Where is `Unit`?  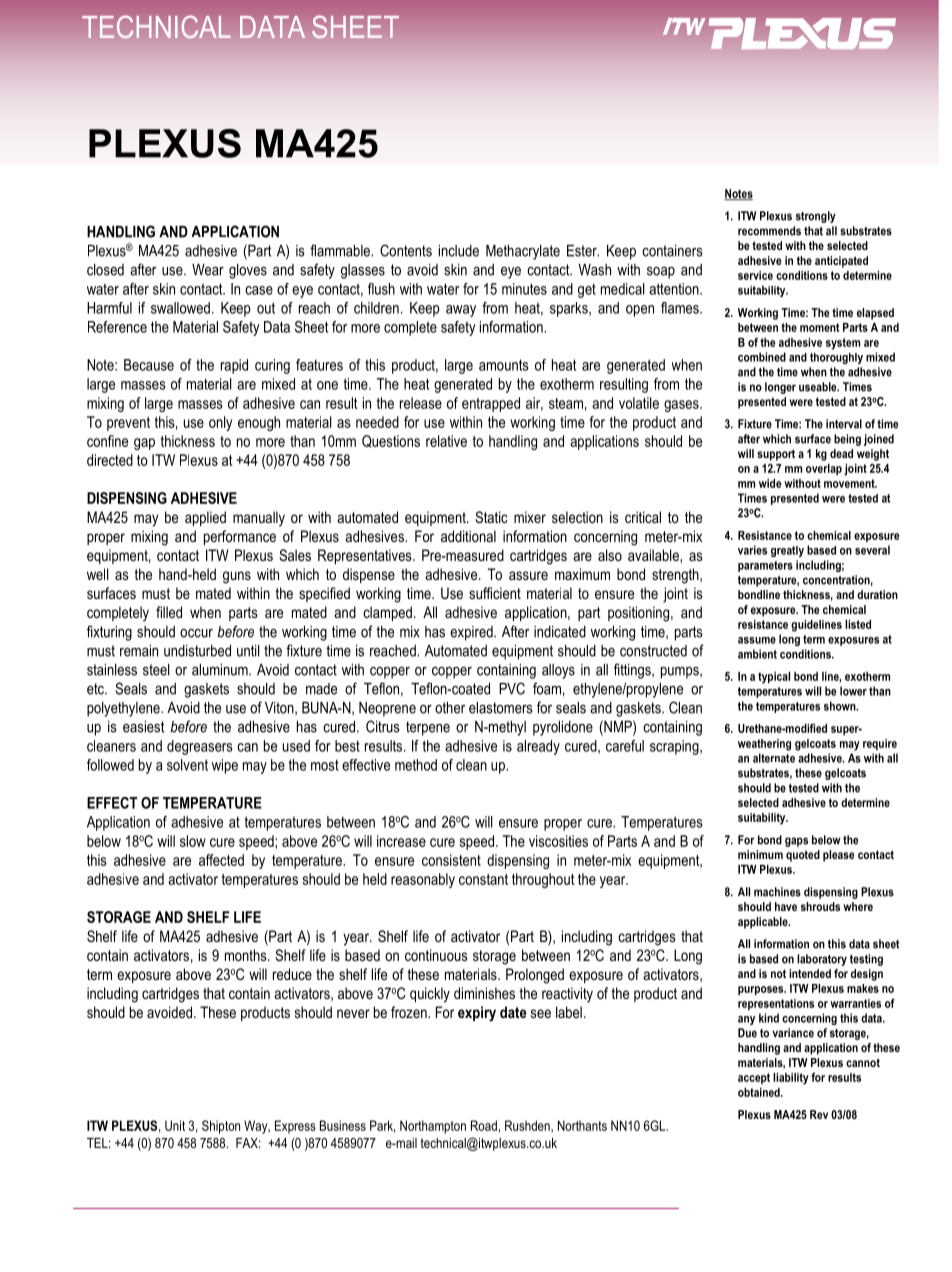 Unit is located at coordinates (175, 1125).
